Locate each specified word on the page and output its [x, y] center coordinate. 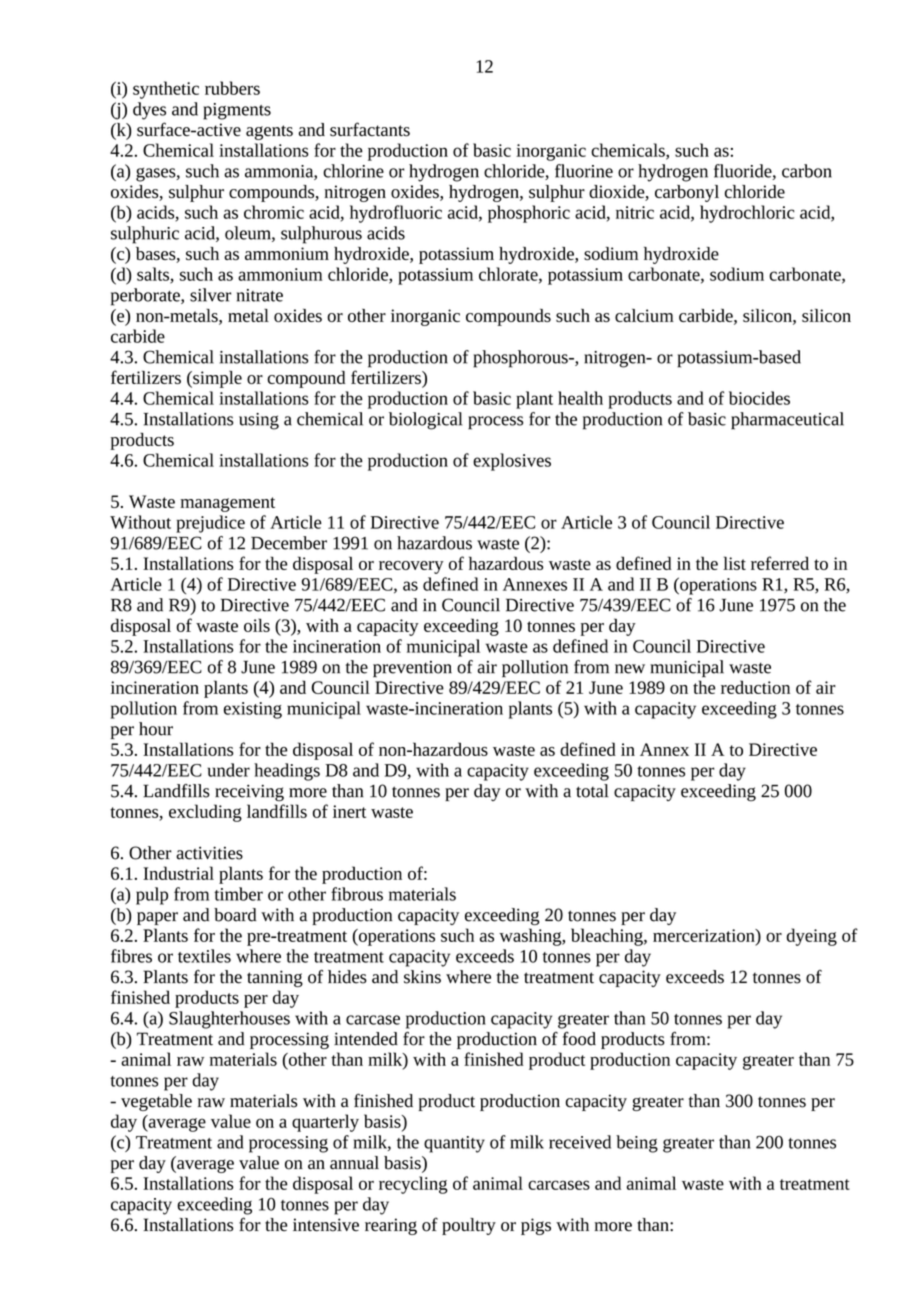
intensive [326, 1225]
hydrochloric [747, 214]
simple [216, 379]
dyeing [812, 937]
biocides [759, 398]
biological [426, 421]
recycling [413, 1185]
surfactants [370, 129]
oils [257, 625]
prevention [412, 669]
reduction [755, 687]
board [235, 915]
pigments [237, 111]
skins [422, 977]
